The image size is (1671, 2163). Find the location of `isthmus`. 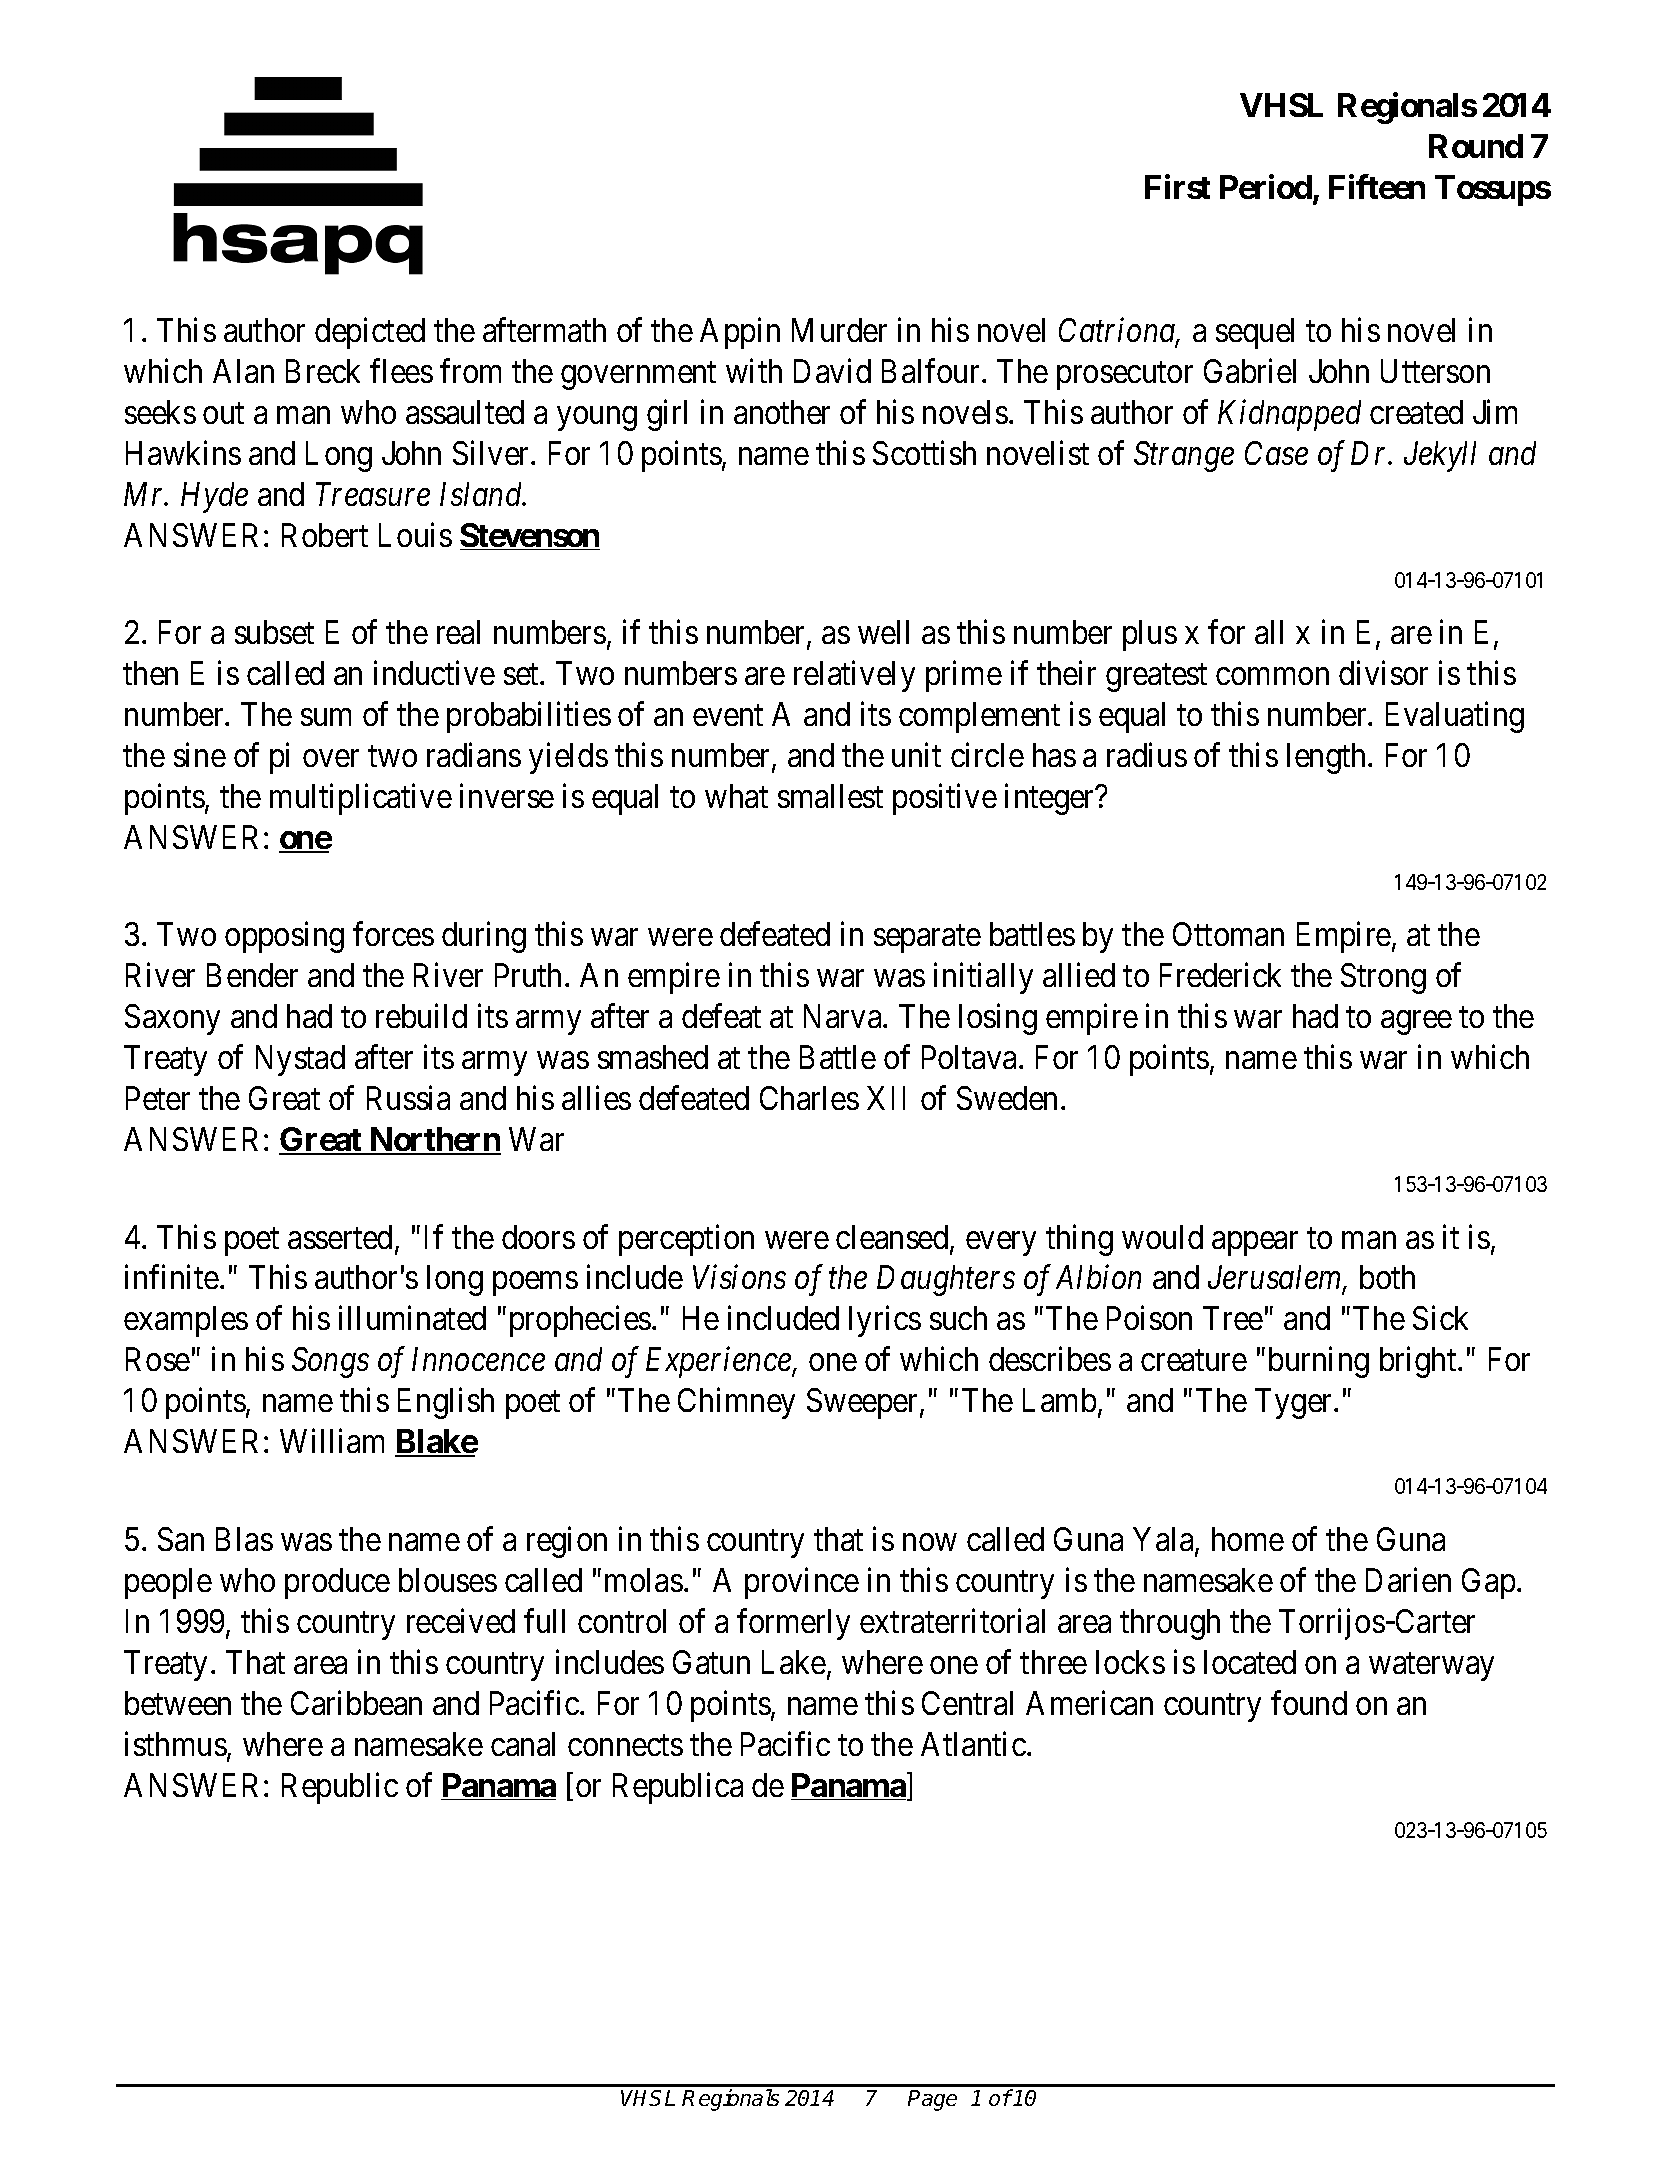

isthmus is located at coordinates (176, 1743).
